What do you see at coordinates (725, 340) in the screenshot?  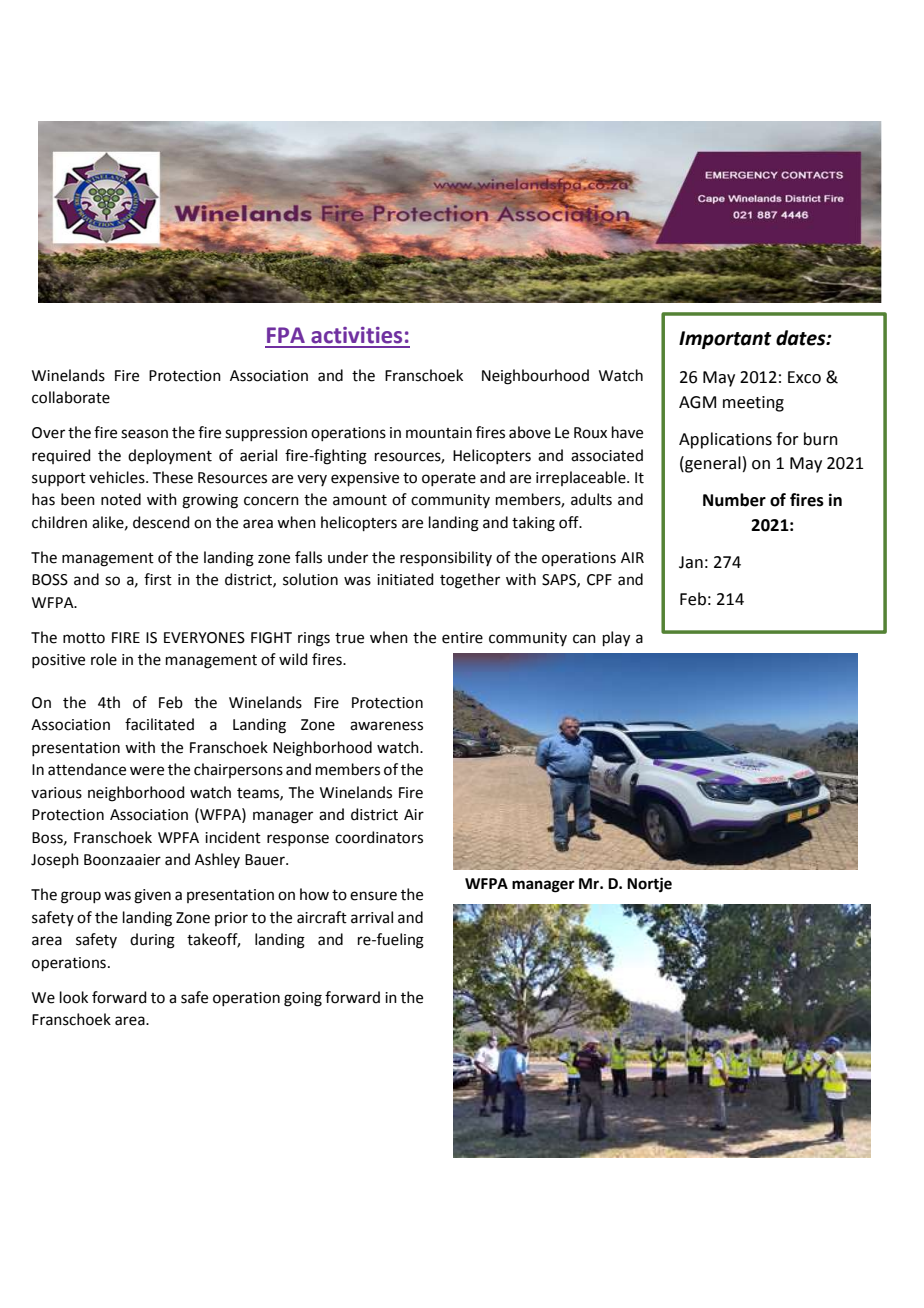 I see `Important` at bounding box center [725, 340].
